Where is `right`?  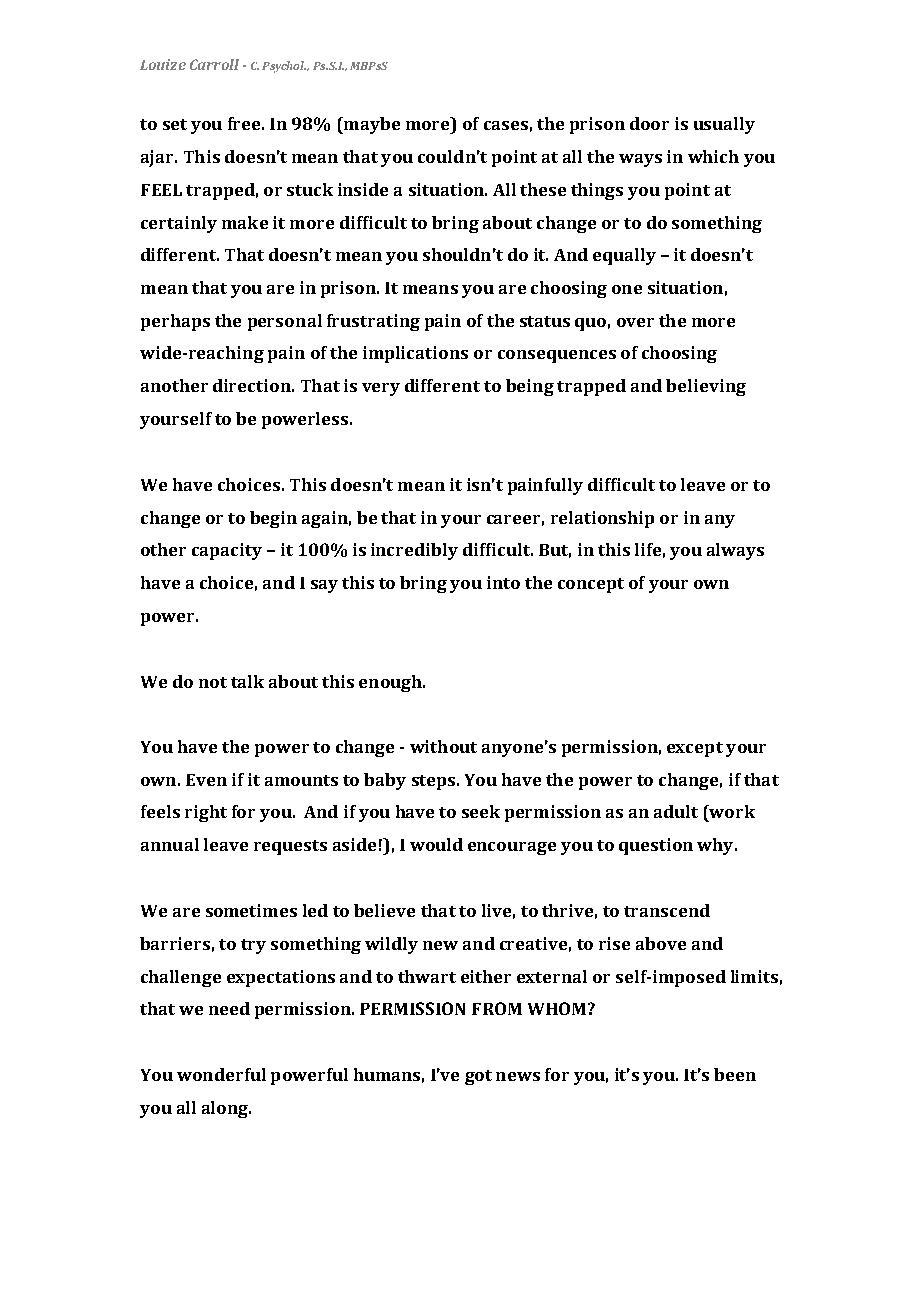
right is located at coordinates (206, 813).
